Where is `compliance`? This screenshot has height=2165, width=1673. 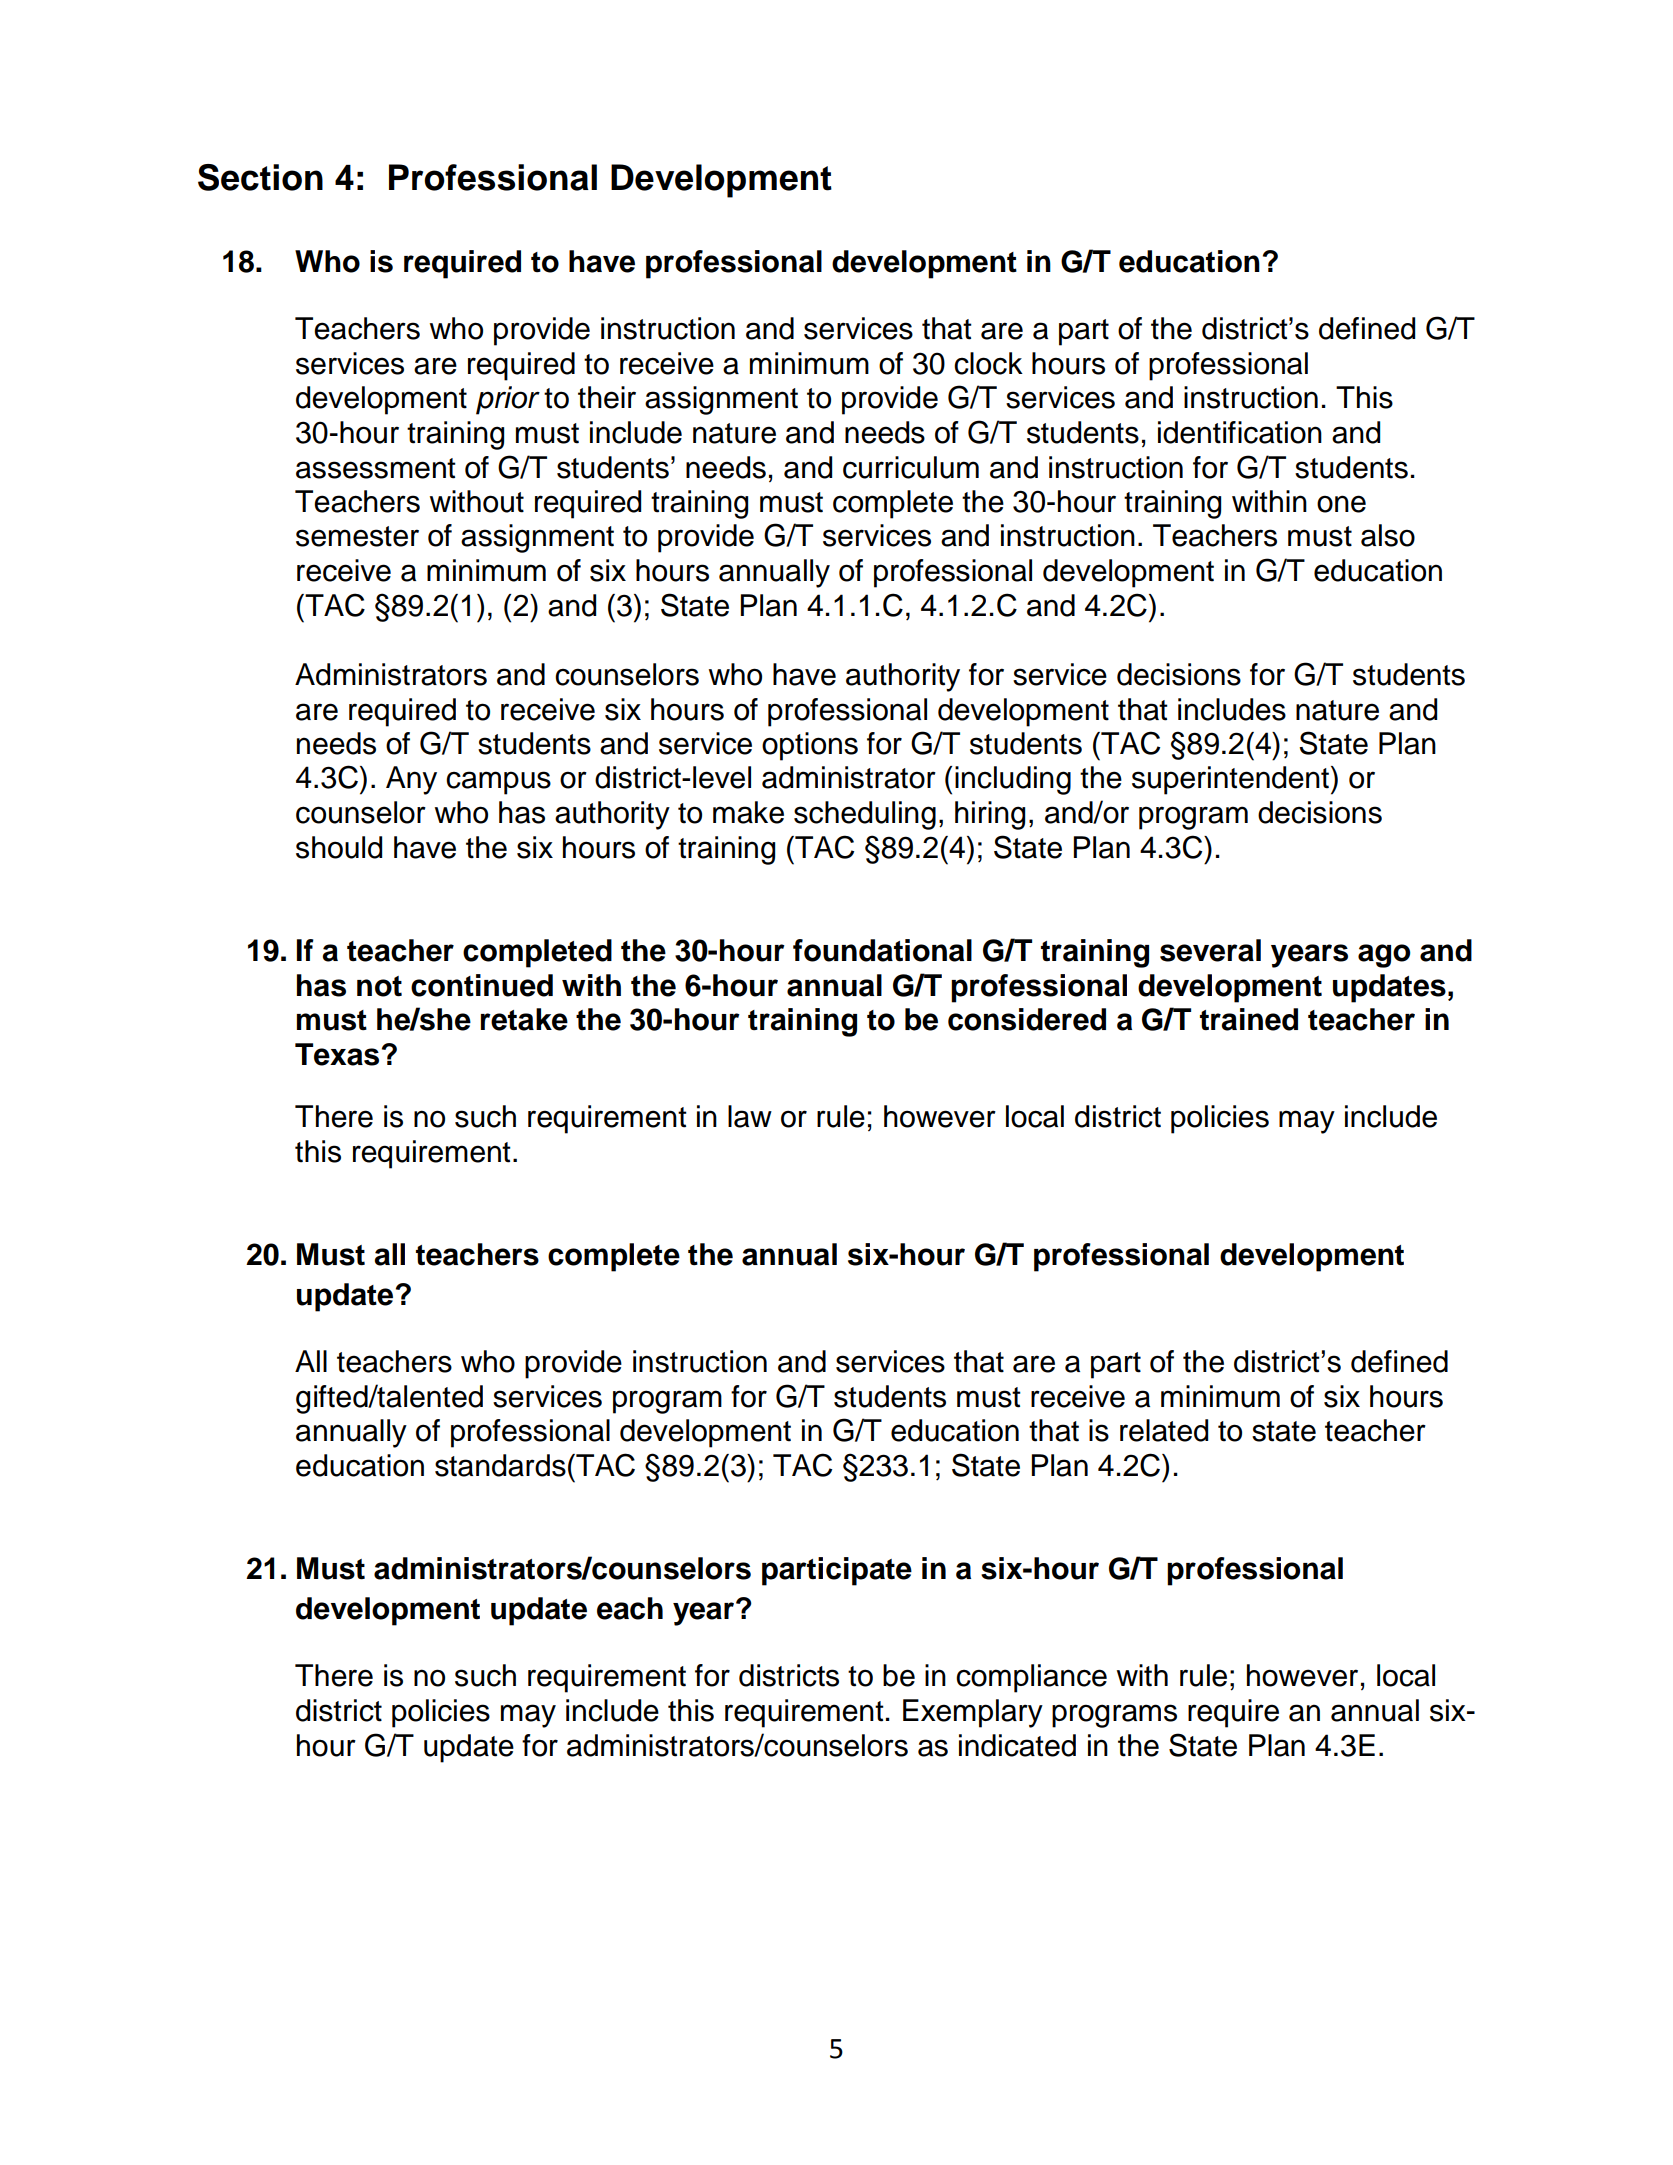 compliance is located at coordinates (1031, 1678).
